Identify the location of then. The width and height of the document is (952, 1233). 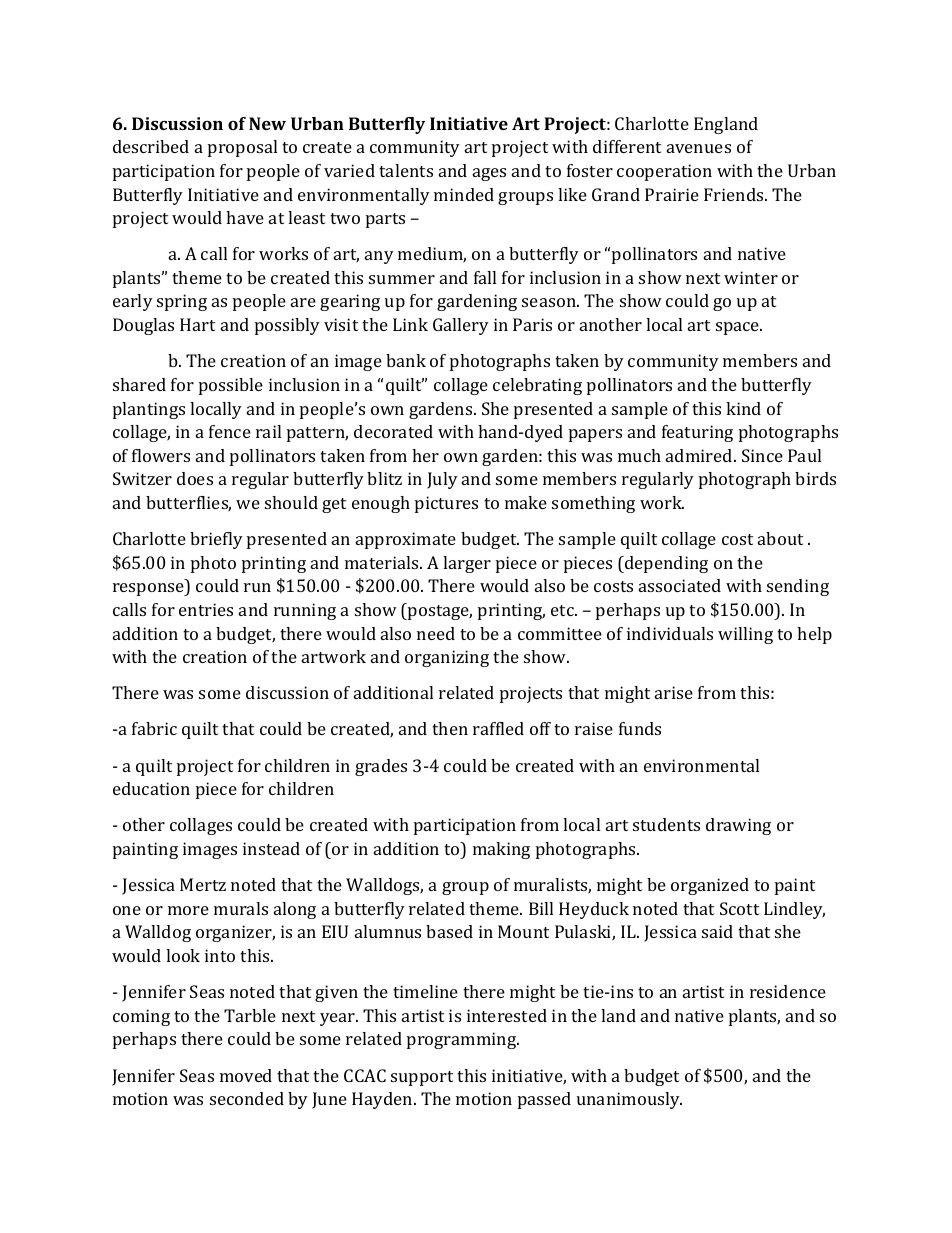
(450, 728).
